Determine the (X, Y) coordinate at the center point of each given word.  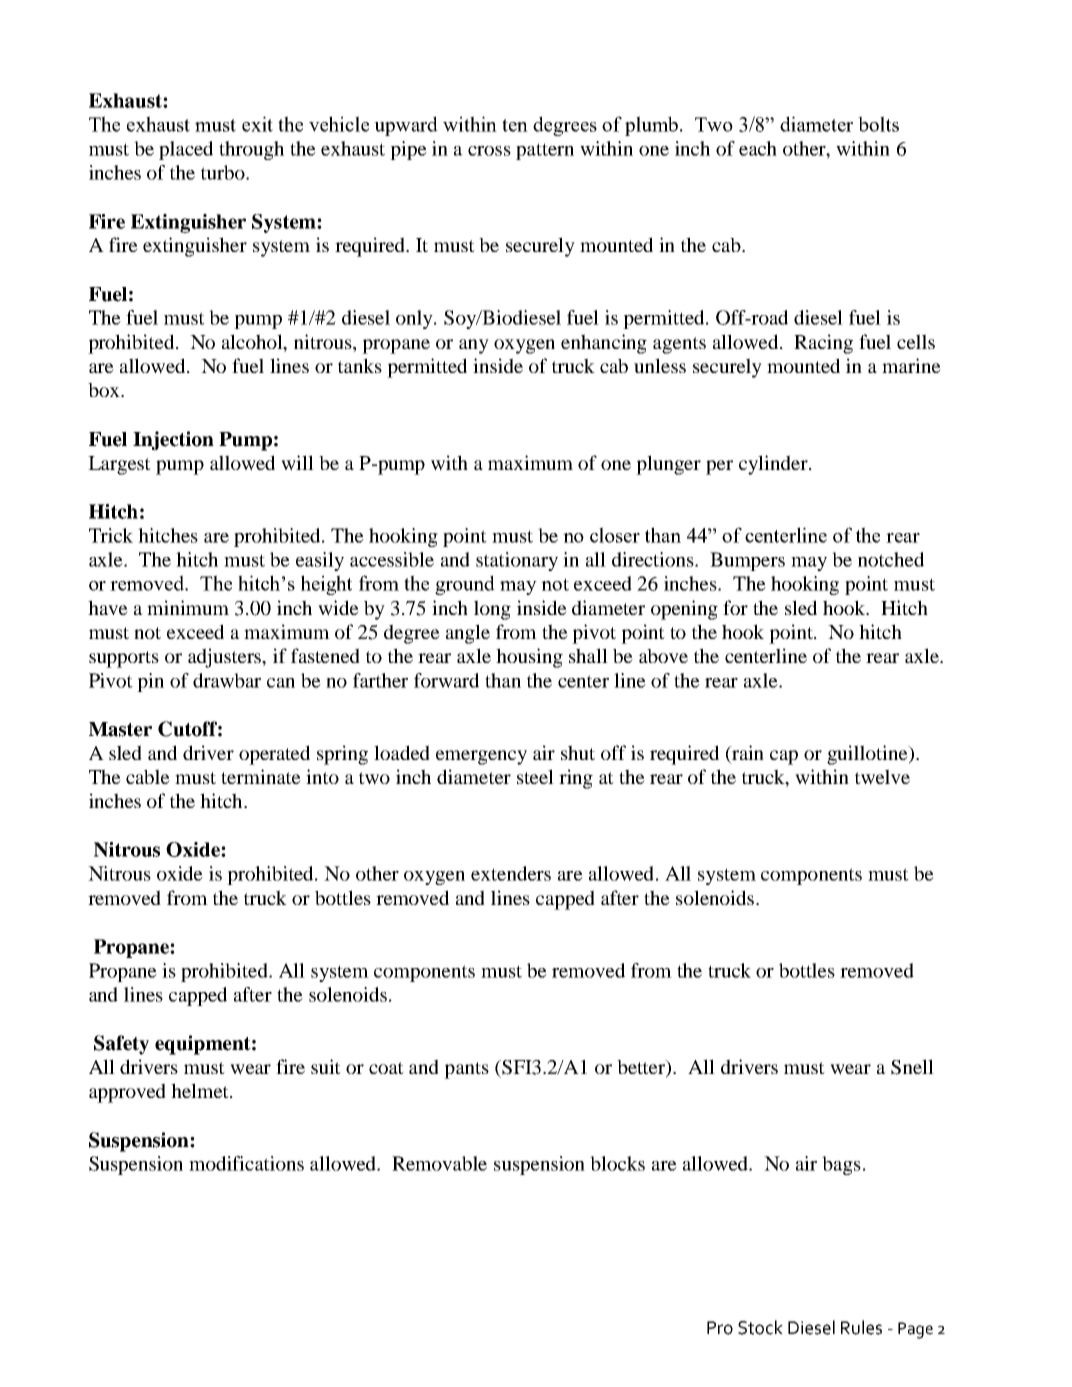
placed (186, 150)
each (758, 148)
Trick (111, 535)
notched (891, 559)
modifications (246, 1163)
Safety (121, 1045)
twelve (882, 777)
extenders (511, 873)
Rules (861, 1327)
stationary (517, 561)
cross (489, 151)
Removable (439, 1163)
